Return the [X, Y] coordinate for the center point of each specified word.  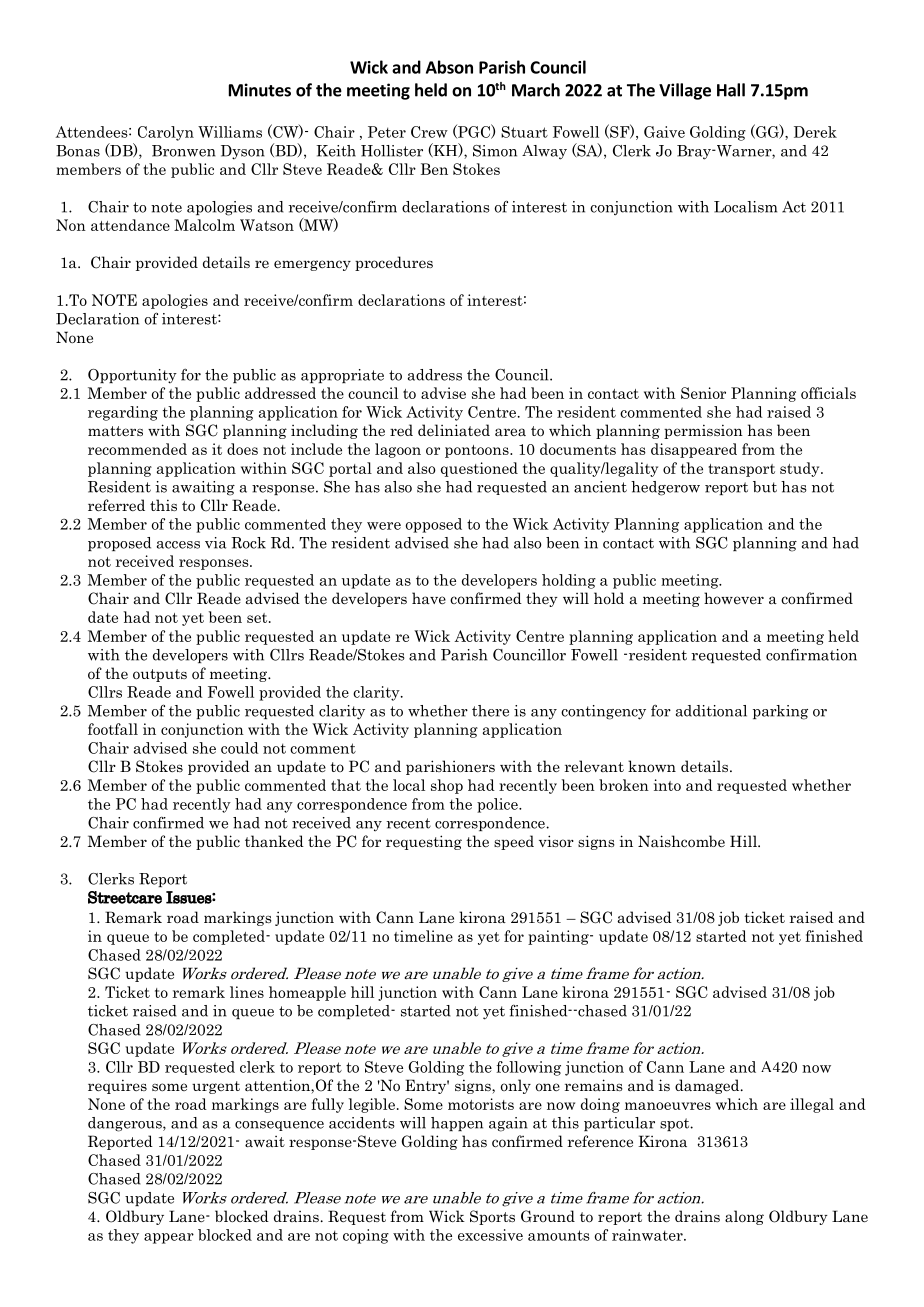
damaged [708, 1086]
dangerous [126, 1124]
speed [514, 842]
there [490, 711]
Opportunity [132, 376]
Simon [495, 151]
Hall [731, 90]
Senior [703, 393]
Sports [492, 1217]
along [744, 1217]
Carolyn [166, 133]
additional [711, 711]
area [510, 432]
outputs [160, 675]
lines [247, 992]
